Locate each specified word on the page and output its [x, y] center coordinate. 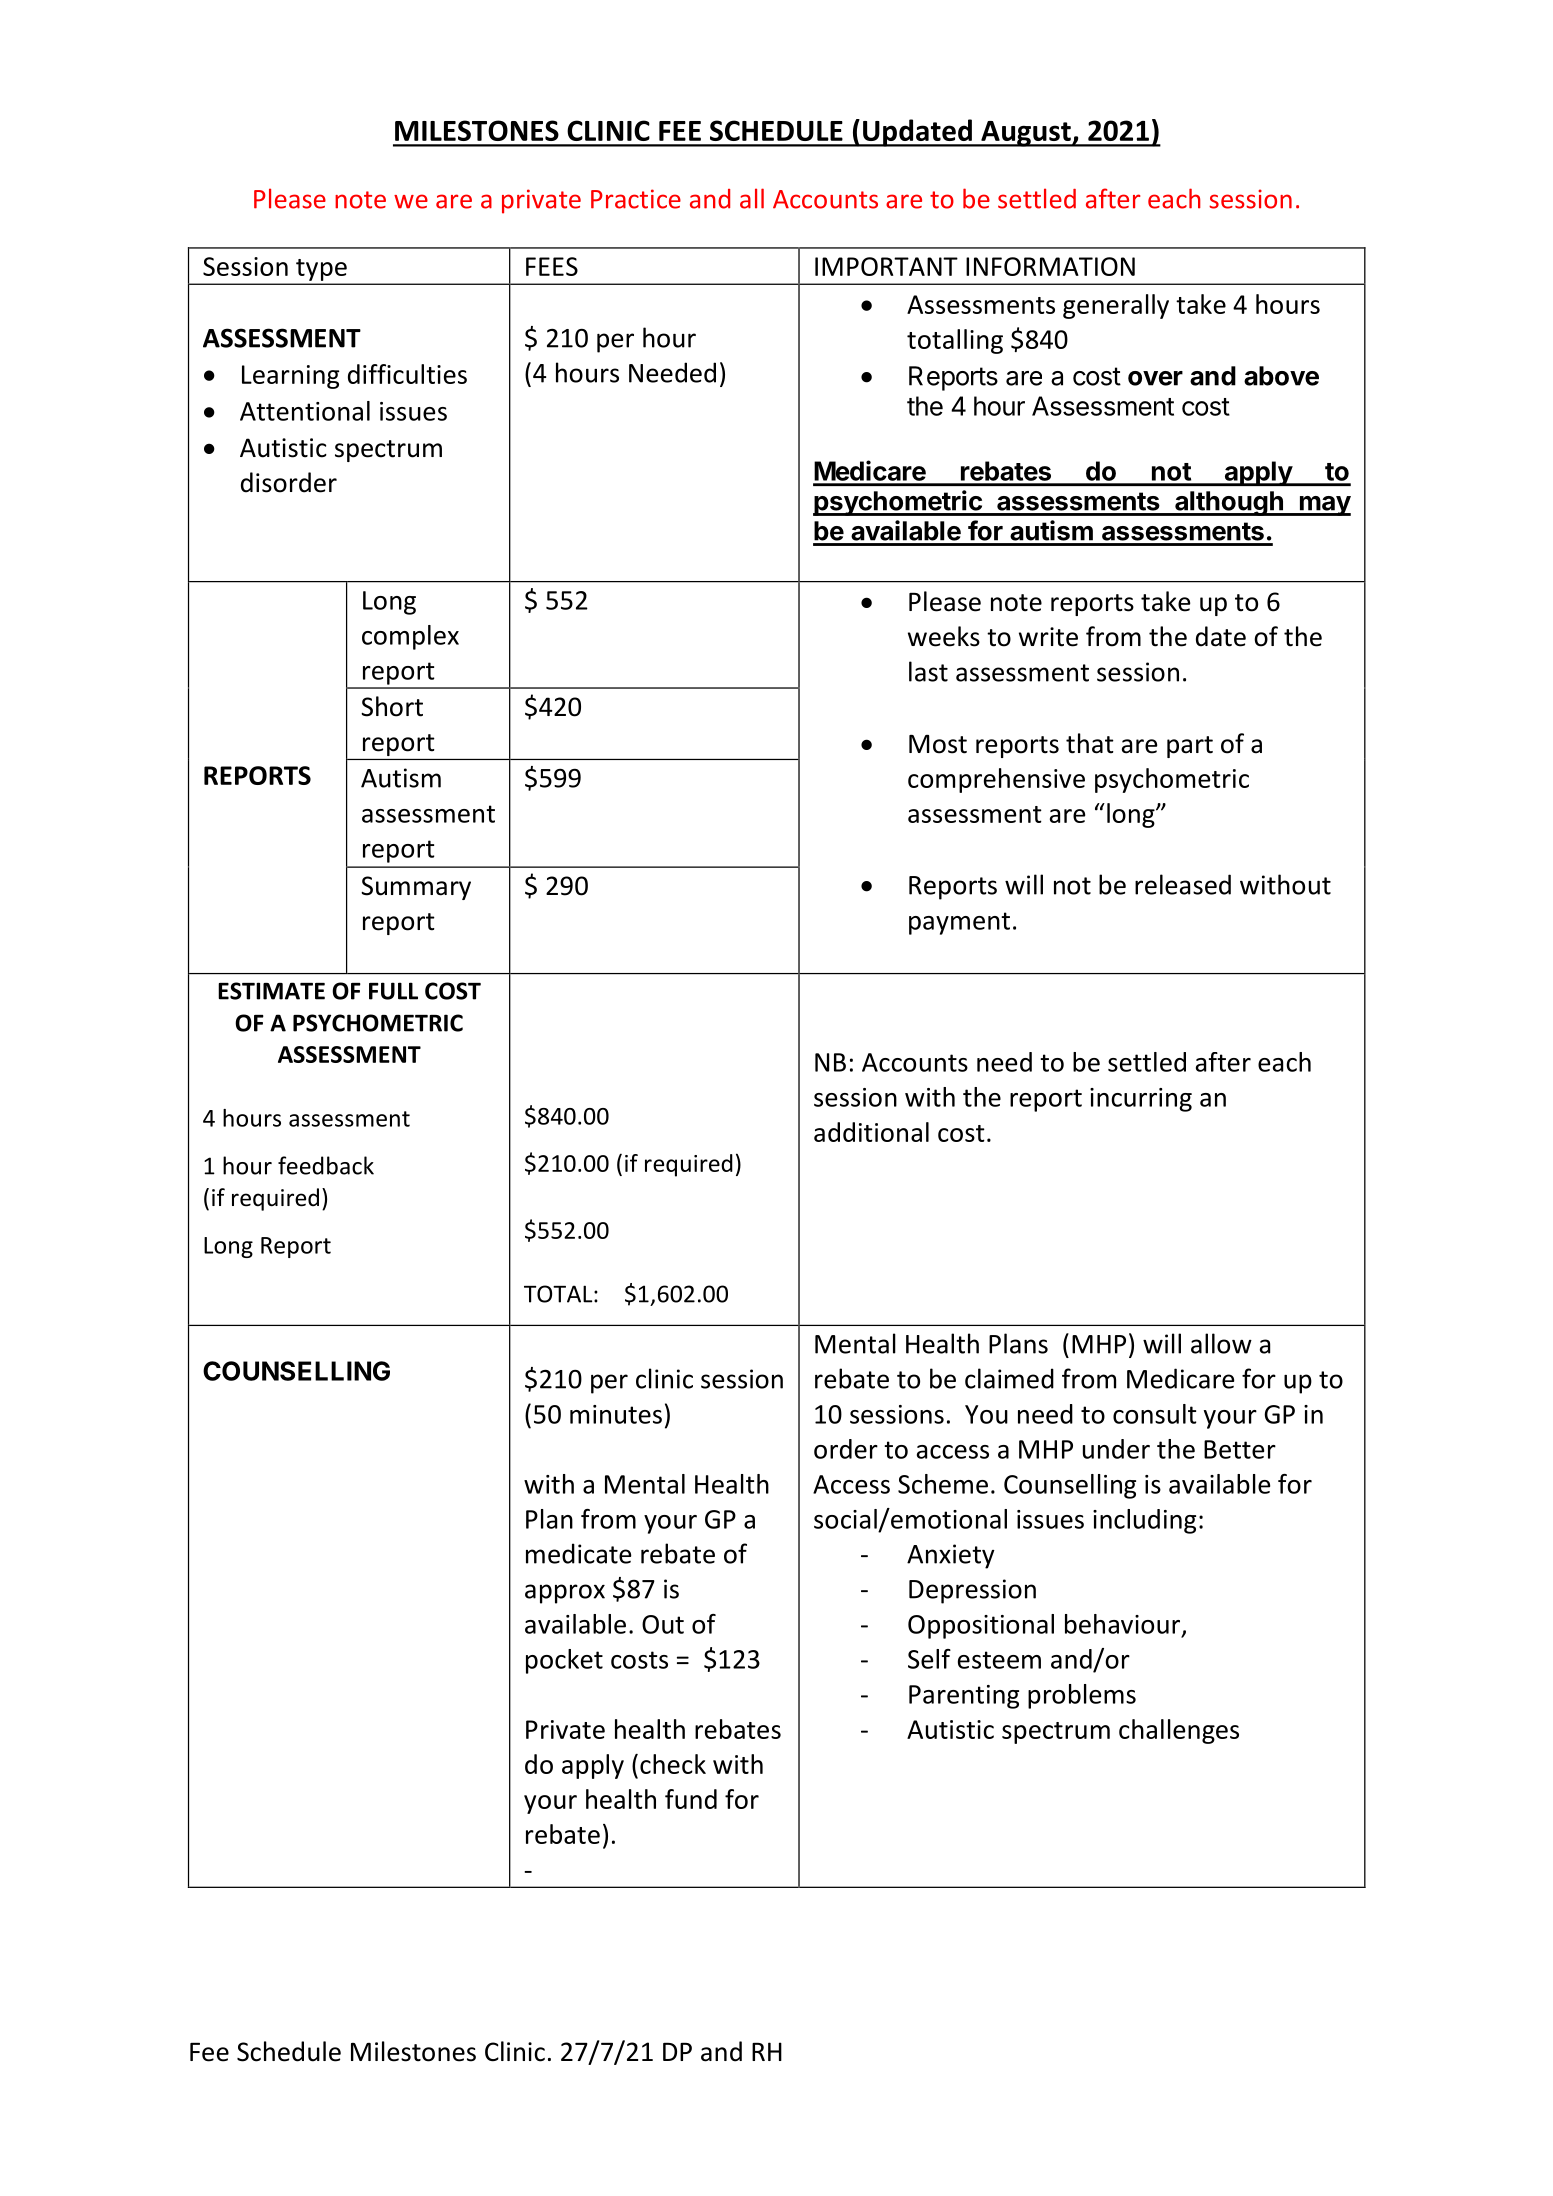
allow [1221, 1343]
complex [410, 637]
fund [691, 1799]
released [1183, 884]
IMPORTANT [886, 266]
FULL [393, 991]
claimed [1009, 1378]
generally [1116, 306]
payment [959, 923]
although [1229, 503]
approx [565, 1594]
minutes [616, 1414]
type [321, 270]
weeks [944, 636]
